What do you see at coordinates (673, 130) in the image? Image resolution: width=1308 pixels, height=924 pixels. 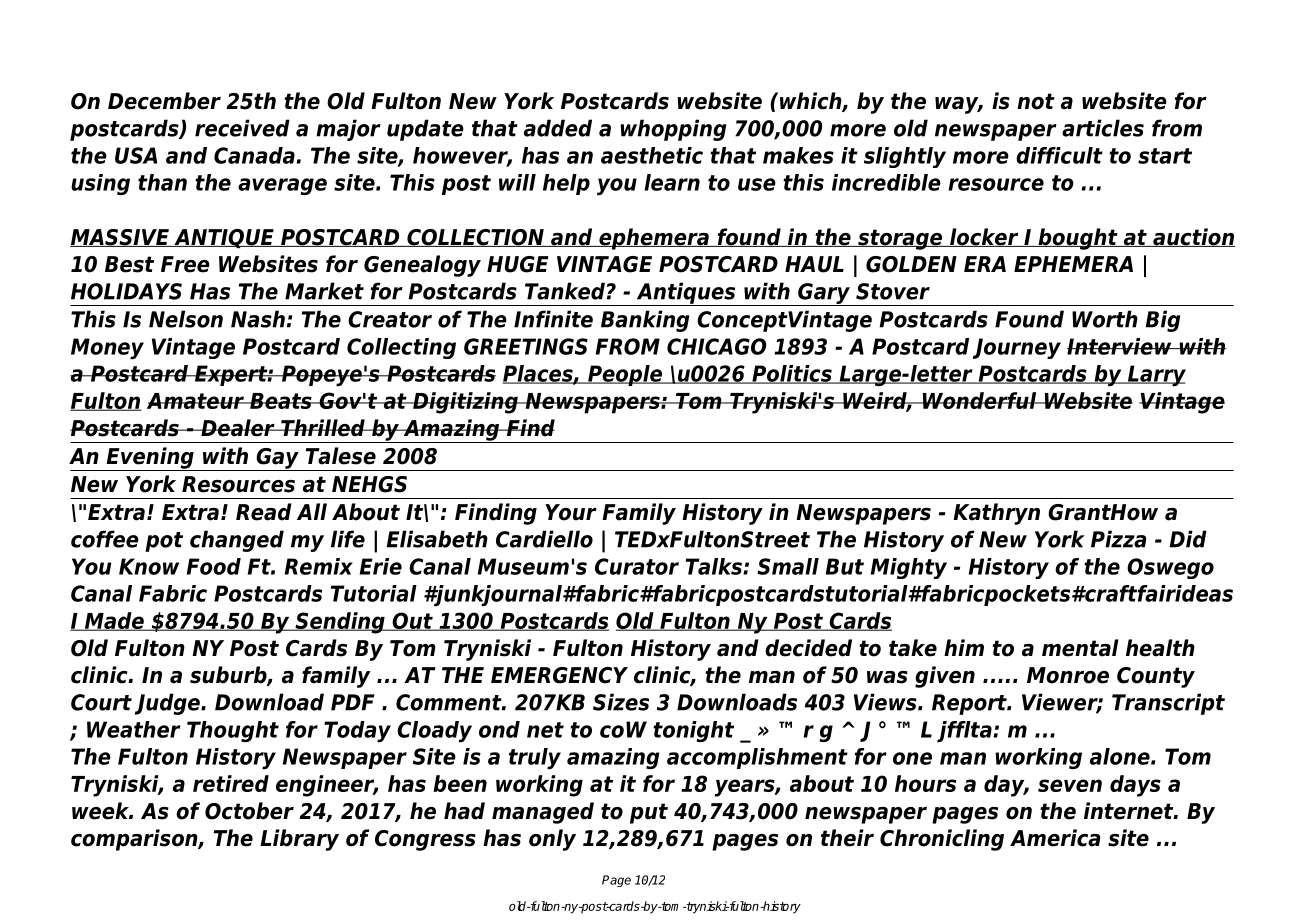 I see `whopping` at bounding box center [673, 130].
